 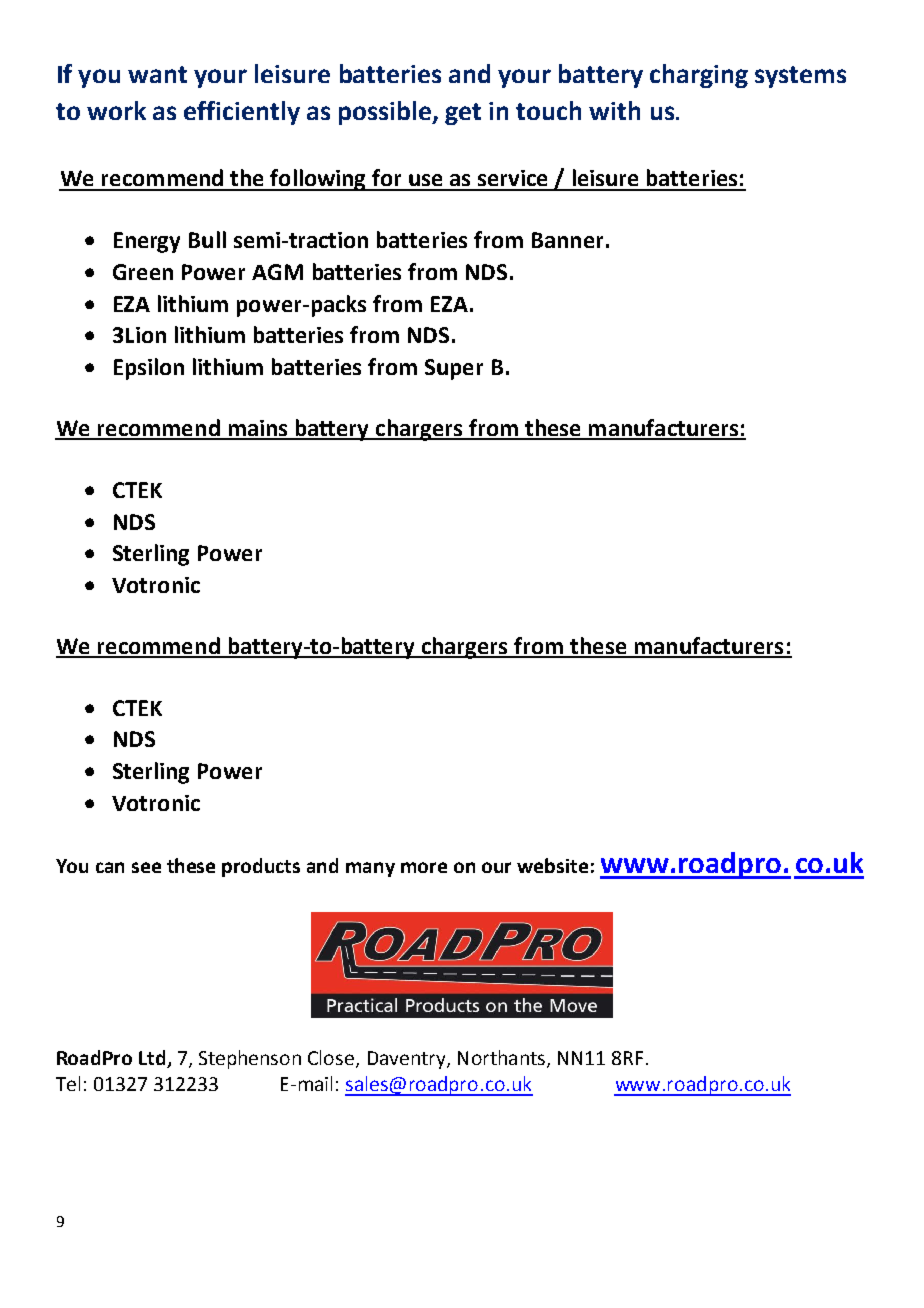 What do you see at coordinates (116, 110) in the document?
I see `work` at bounding box center [116, 110].
